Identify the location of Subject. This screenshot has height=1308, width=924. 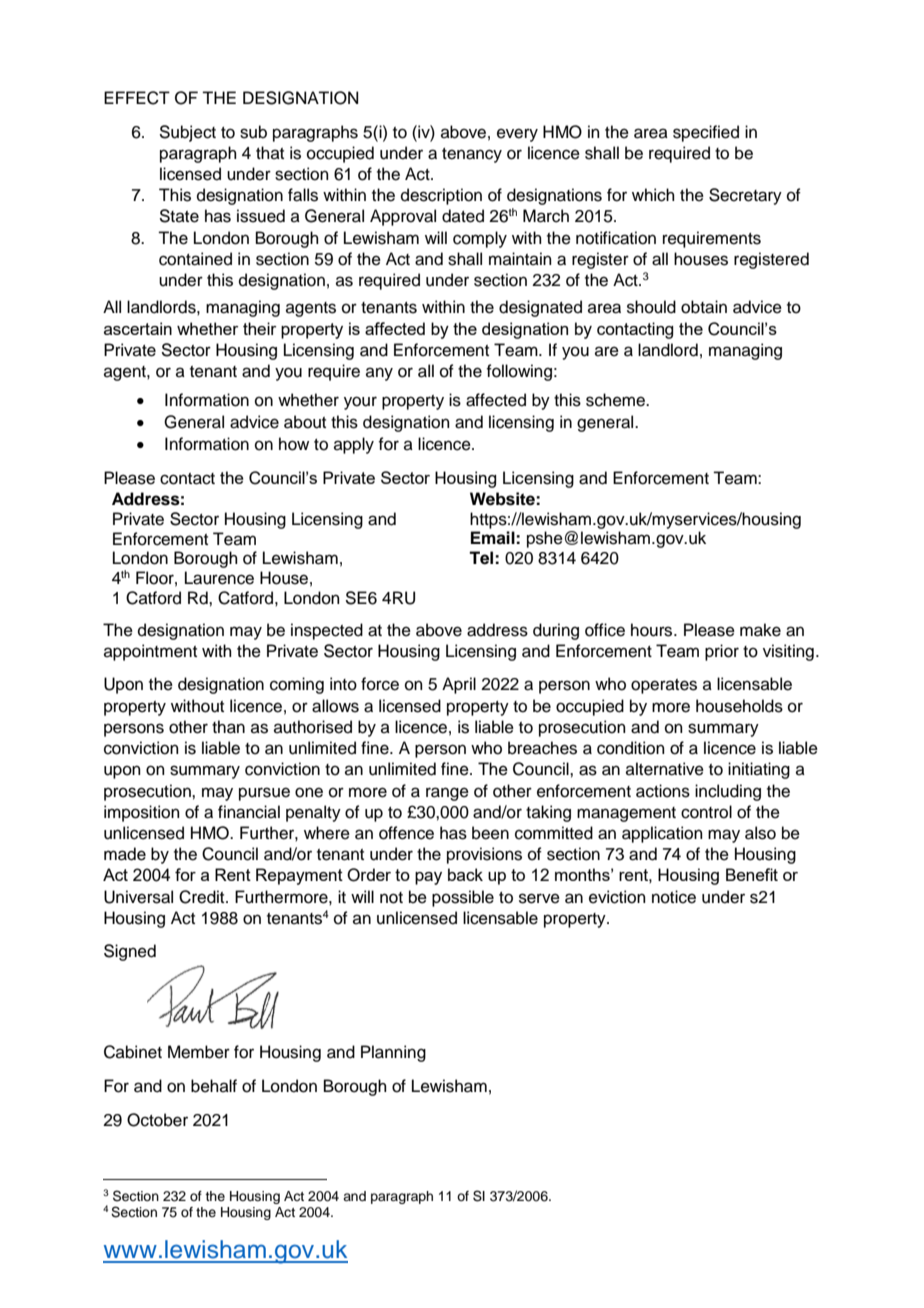
(187, 133).
